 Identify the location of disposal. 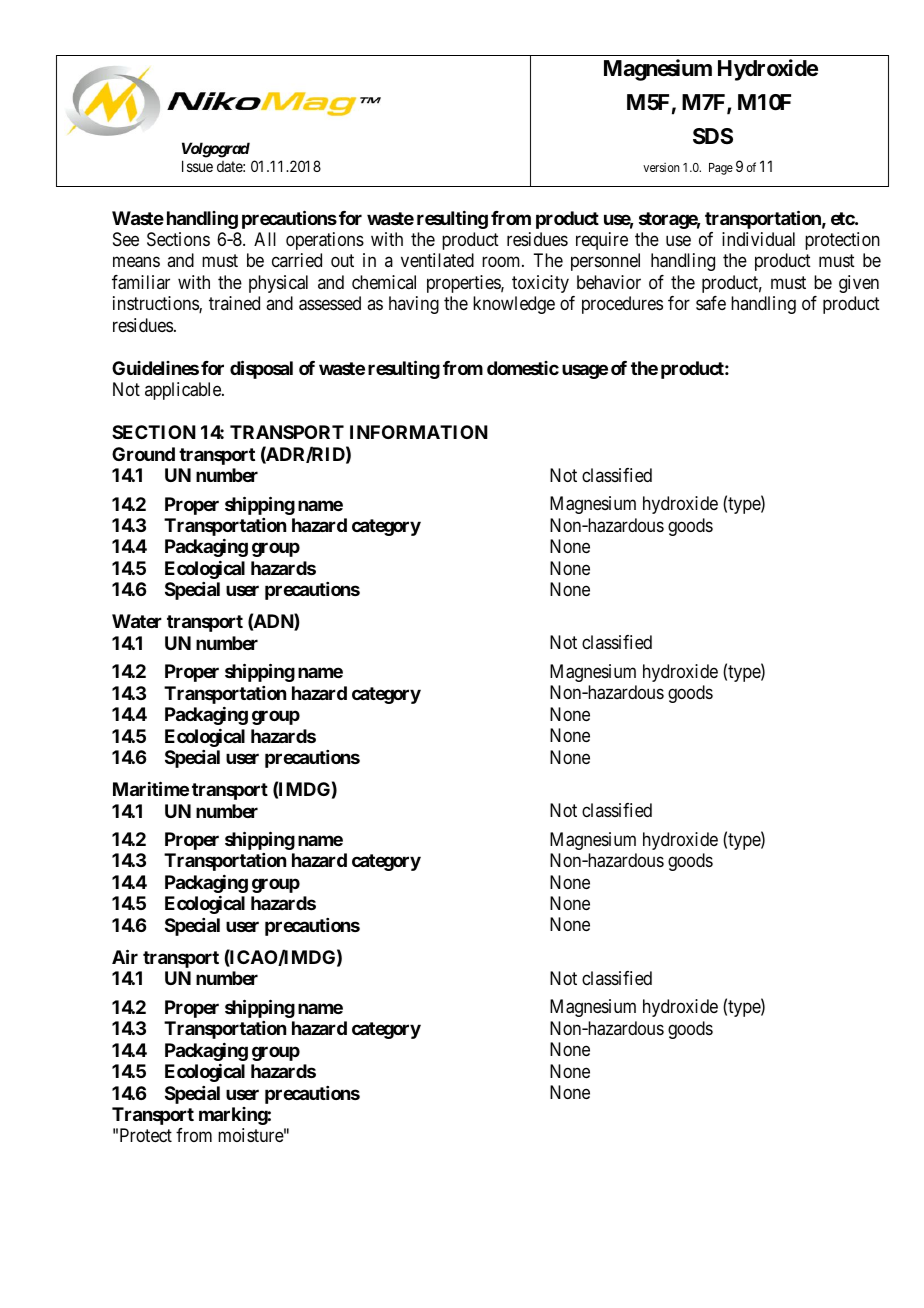
(261, 369).
